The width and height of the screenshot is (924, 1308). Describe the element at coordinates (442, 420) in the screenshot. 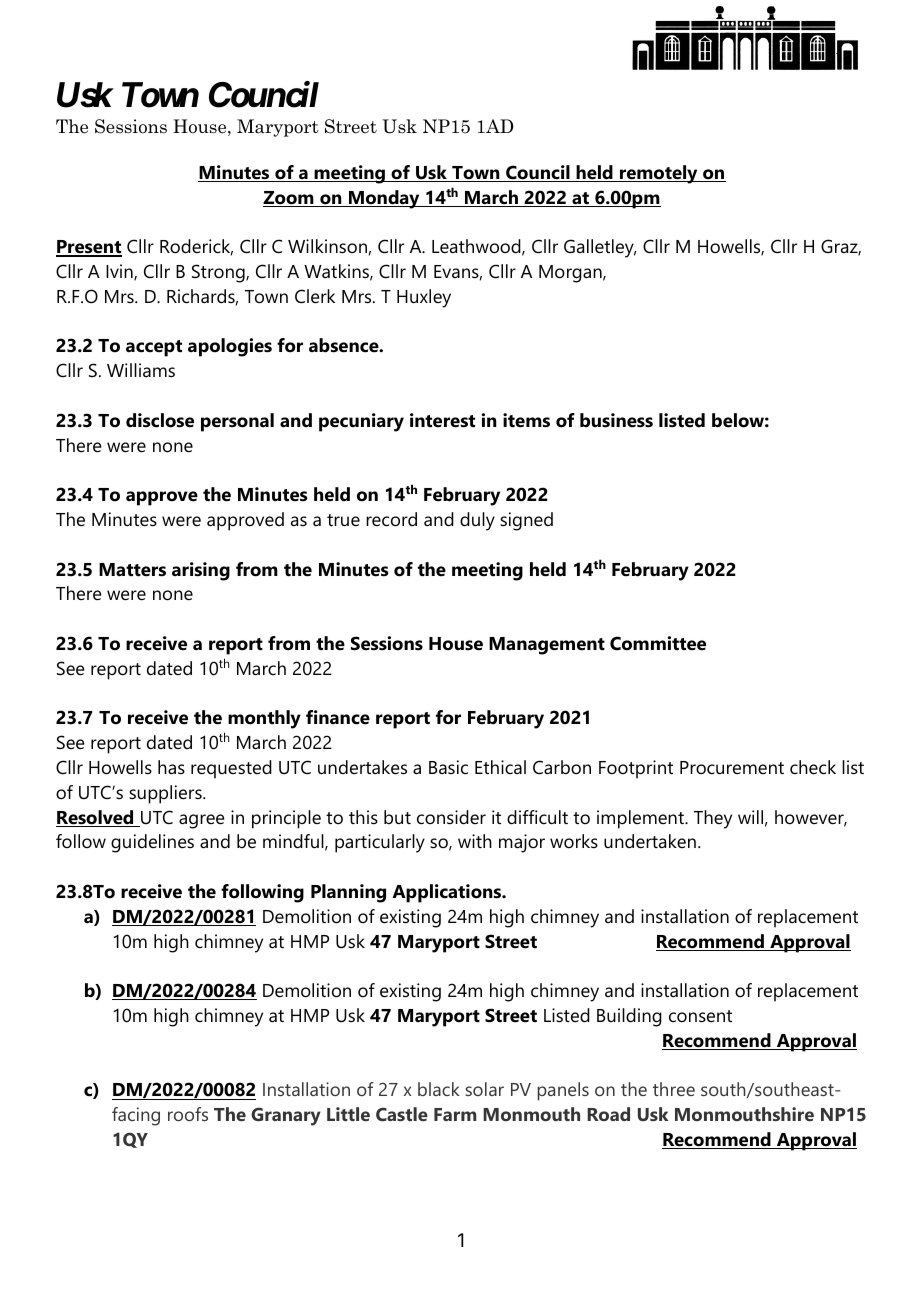

I see `interest` at that location.
